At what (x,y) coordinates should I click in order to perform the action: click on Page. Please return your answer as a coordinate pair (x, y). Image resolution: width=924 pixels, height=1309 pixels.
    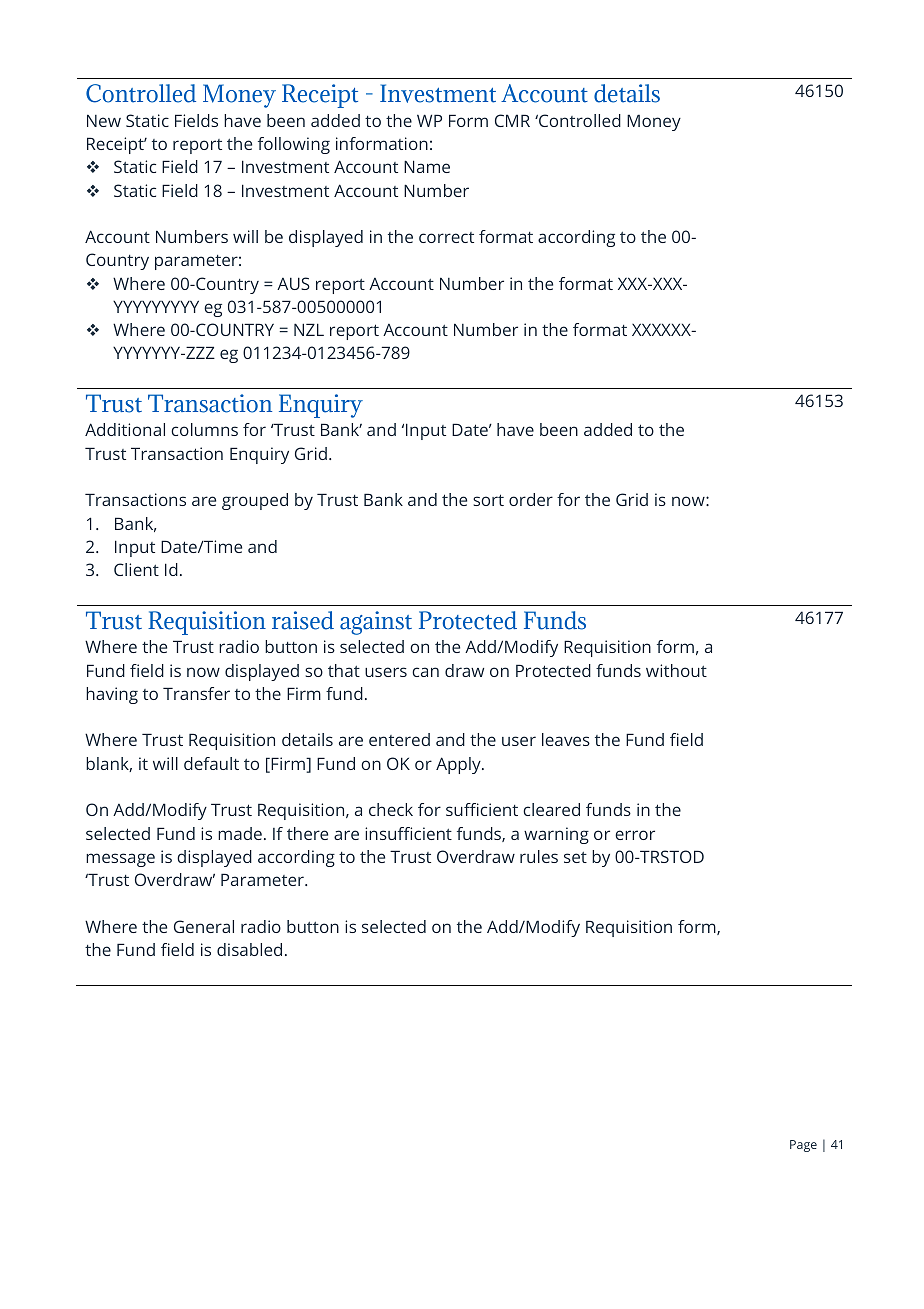
    Looking at the image, I should click on (803, 1146).
